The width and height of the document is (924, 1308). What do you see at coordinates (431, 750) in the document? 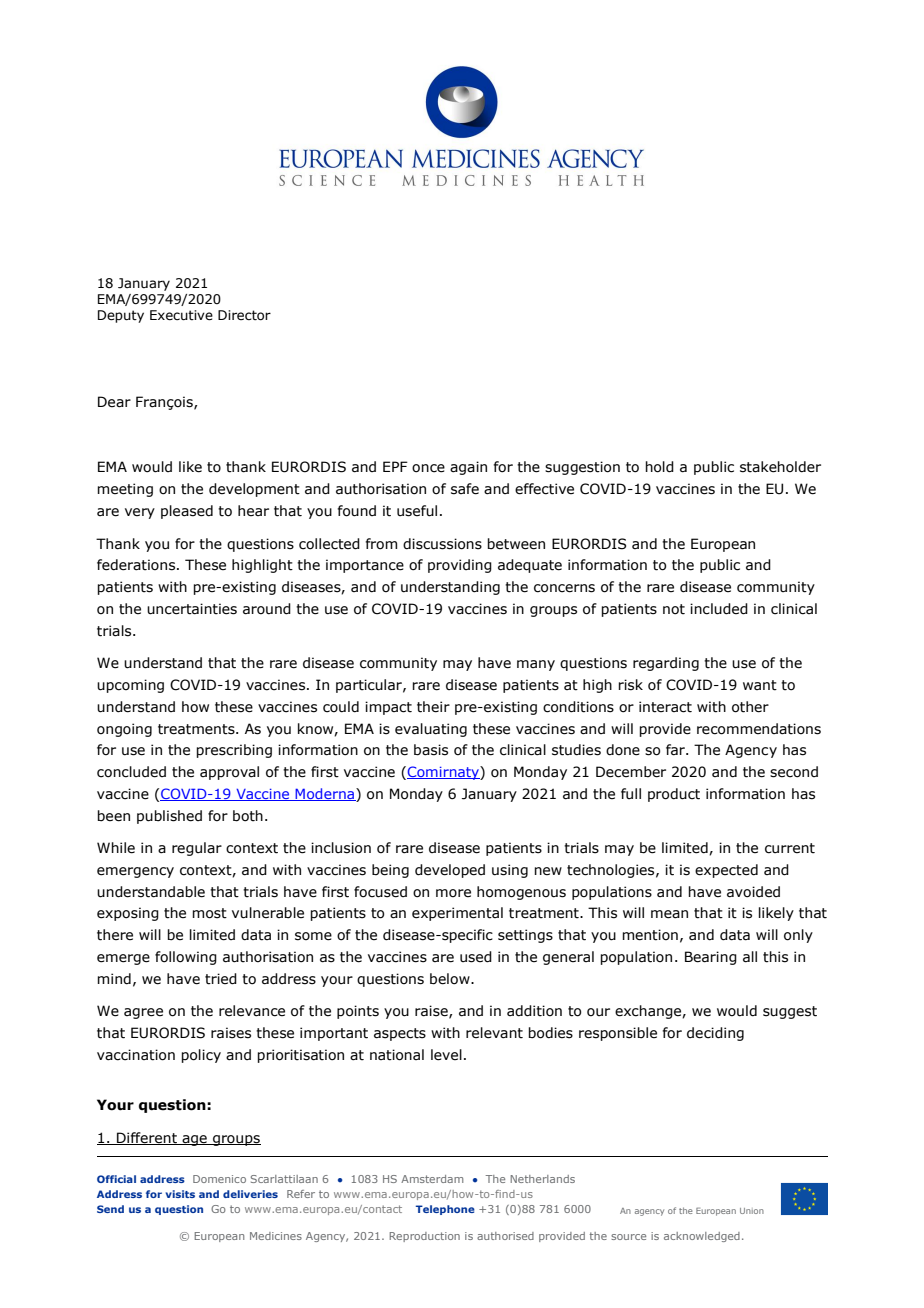
I see `basis` at bounding box center [431, 750].
